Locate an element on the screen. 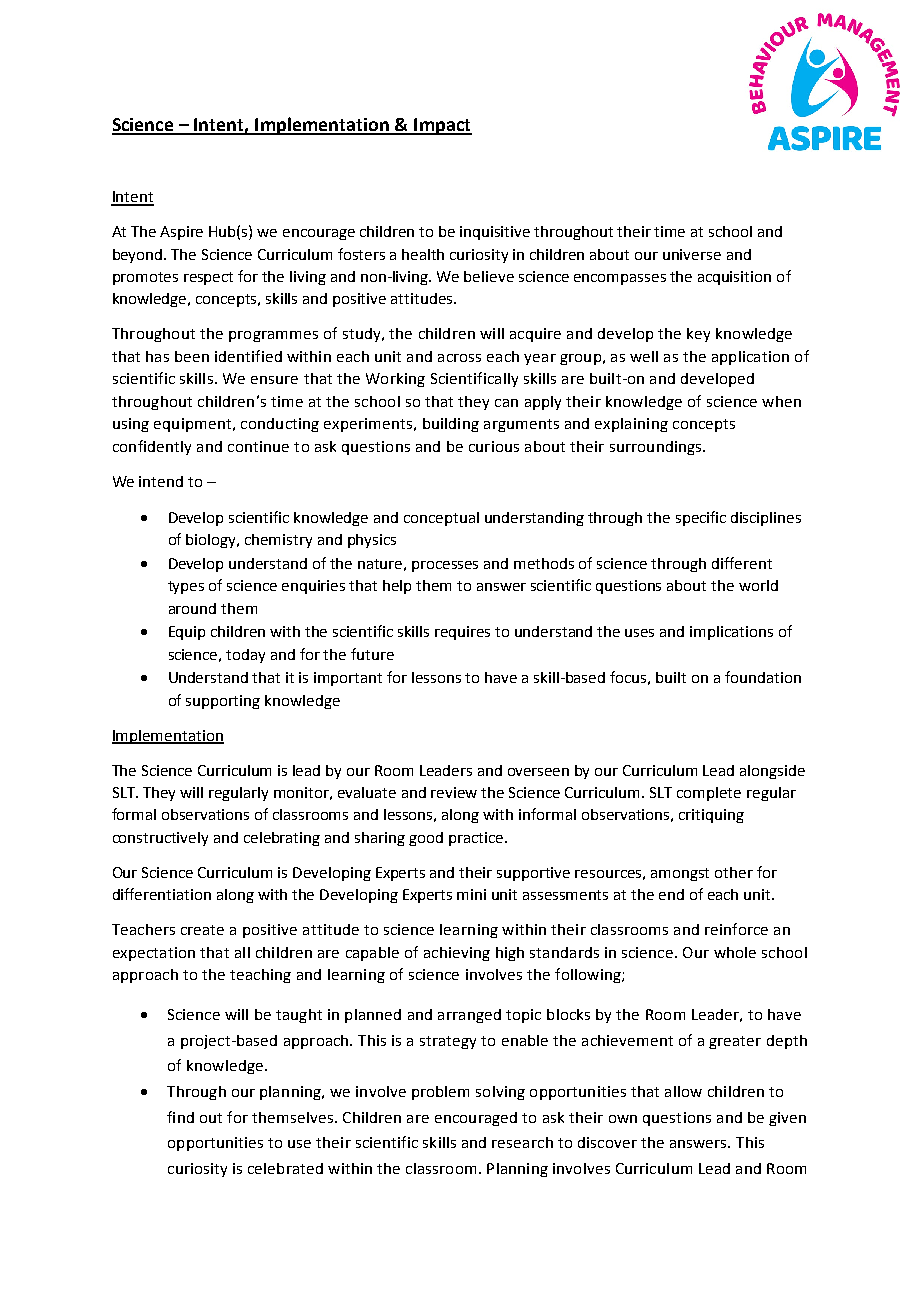 The width and height of the screenshot is (924, 1308). universe is located at coordinates (692, 254).
